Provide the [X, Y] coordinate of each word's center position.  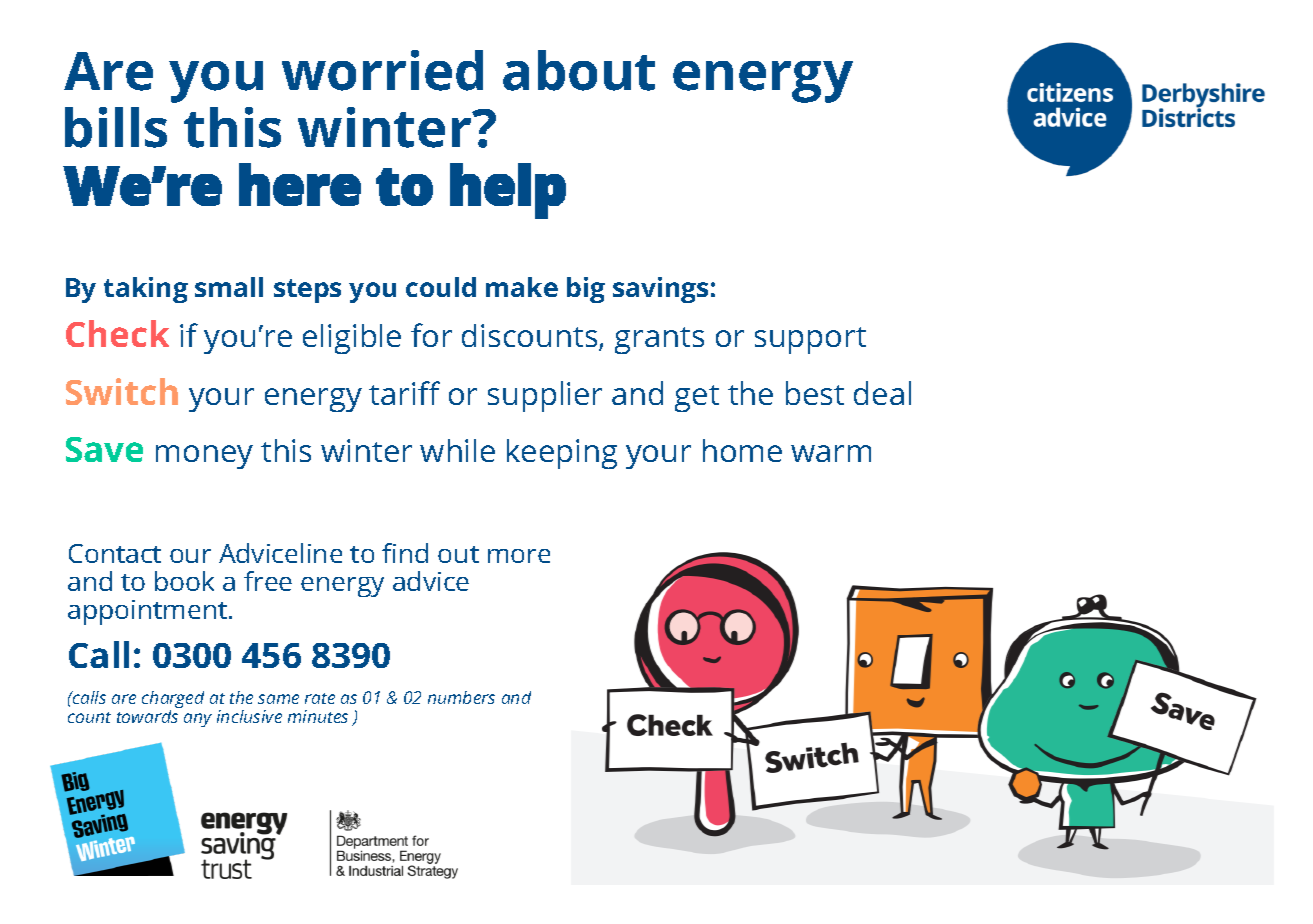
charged [173, 701]
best [815, 393]
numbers [461, 697]
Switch [122, 391]
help [508, 191]
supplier [545, 396]
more [519, 556]
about [579, 70]
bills [116, 127]
